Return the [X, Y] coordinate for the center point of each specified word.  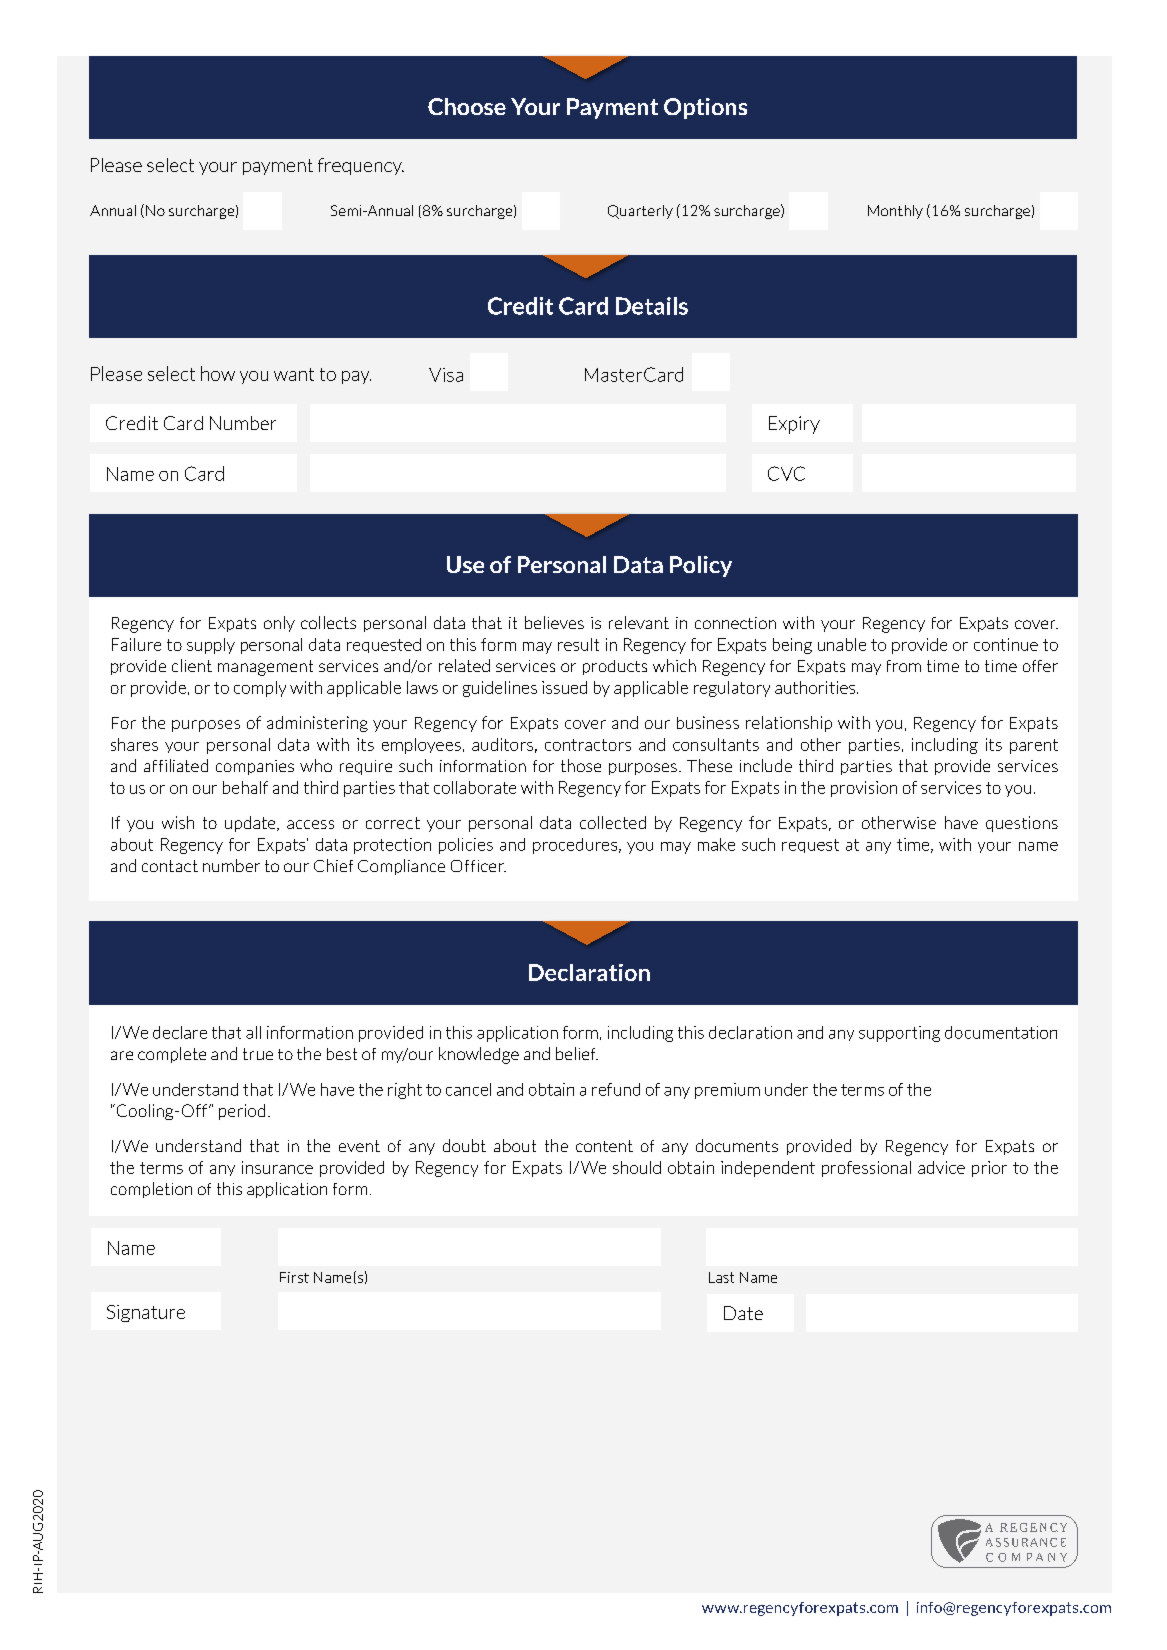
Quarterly [640, 212]
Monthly [895, 212]
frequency [361, 166]
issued [564, 687]
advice [941, 1167]
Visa [446, 375]
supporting [899, 1034]
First [294, 1277]
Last [721, 1277]
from [904, 666]
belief [577, 1053]
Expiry [794, 425]
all [253, 1032]
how [218, 373]
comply [260, 689]
